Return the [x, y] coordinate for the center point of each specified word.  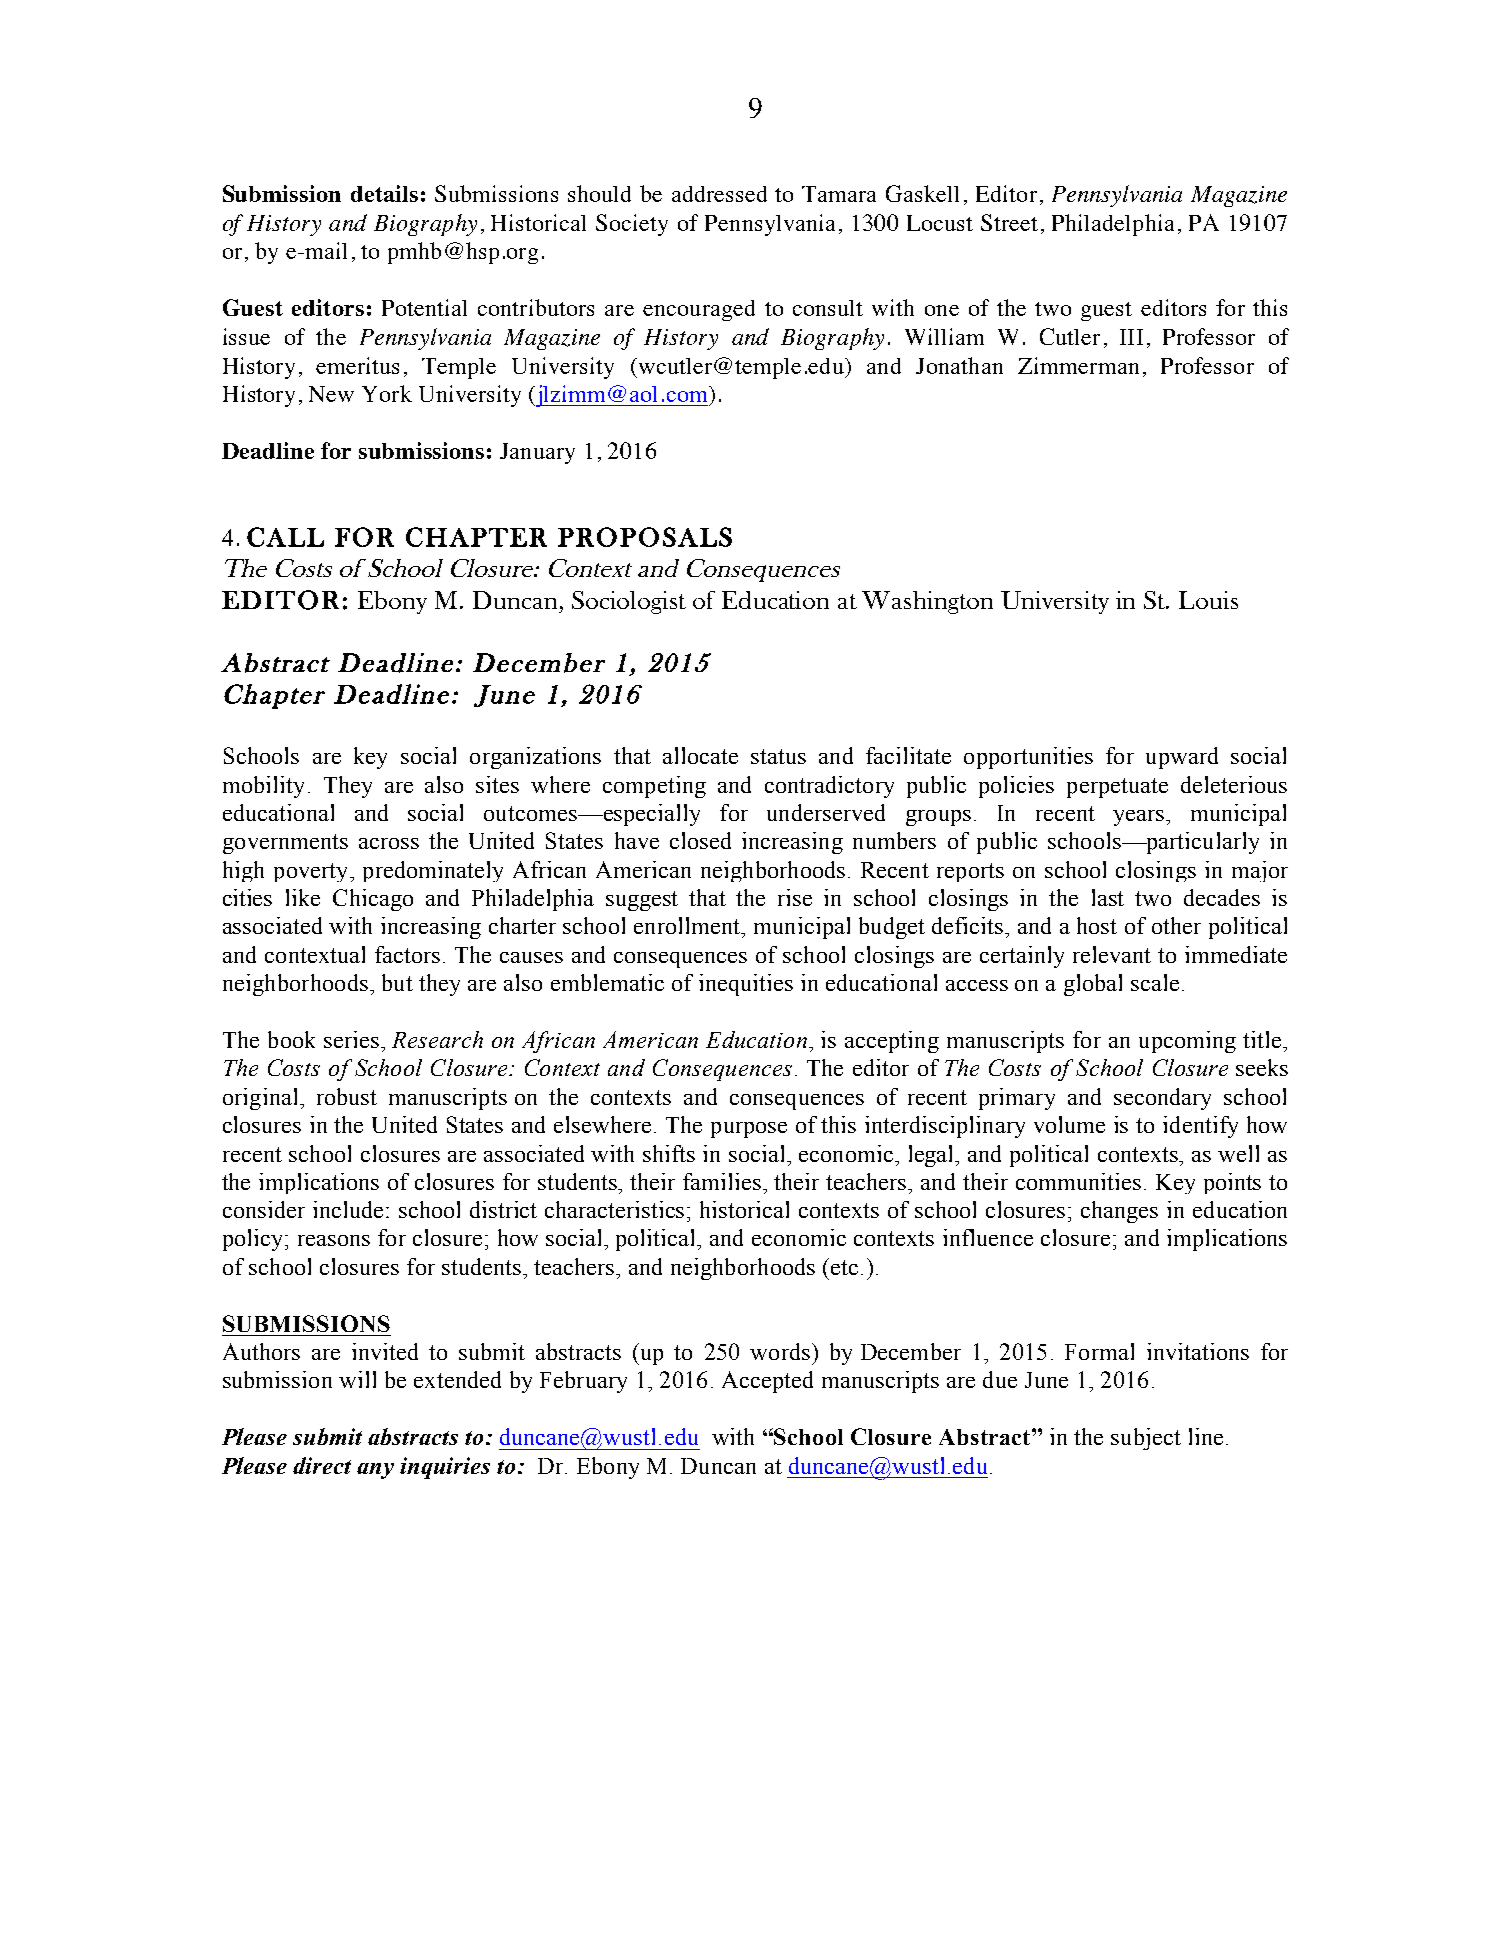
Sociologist [629, 602]
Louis [1208, 600]
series [351, 1039]
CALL [285, 537]
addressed [719, 194]
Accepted [767, 1382]
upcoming [1187, 1042]
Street [1009, 222]
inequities [746, 985]
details [384, 193]
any [375, 1471]
